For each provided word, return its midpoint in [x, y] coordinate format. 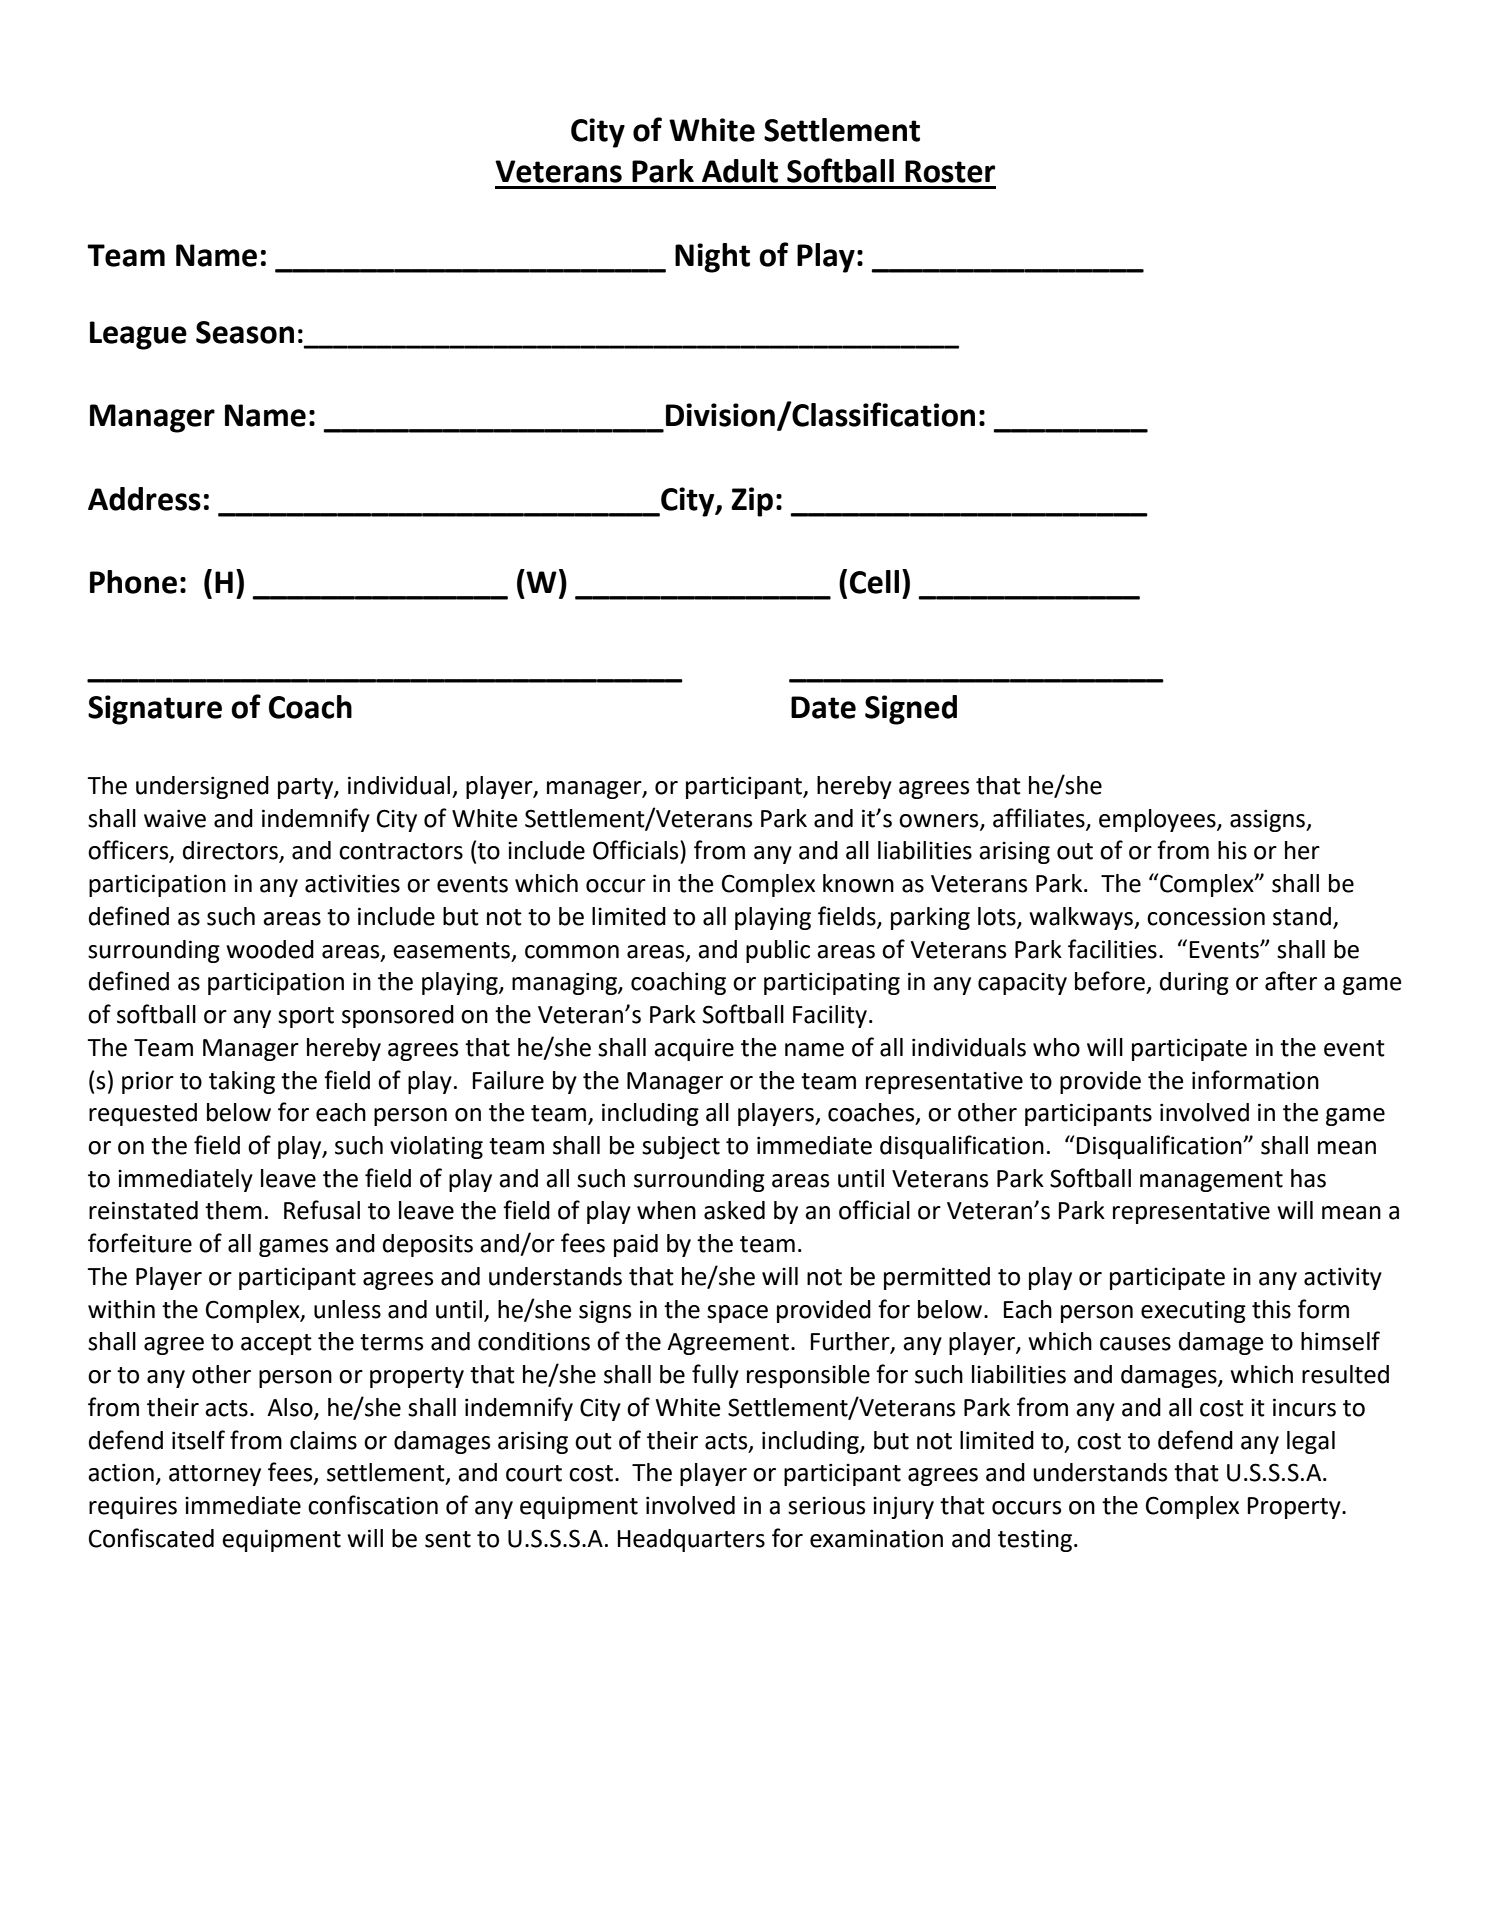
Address [144, 499]
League [138, 335]
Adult [740, 171]
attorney [215, 1475]
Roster [950, 171]
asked [734, 1210]
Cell [874, 582]
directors [232, 851]
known [858, 883]
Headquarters [691, 1540]
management [1211, 1181]
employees [1158, 820]
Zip [752, 502]
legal [1311, 1442]
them [233, 1210]
